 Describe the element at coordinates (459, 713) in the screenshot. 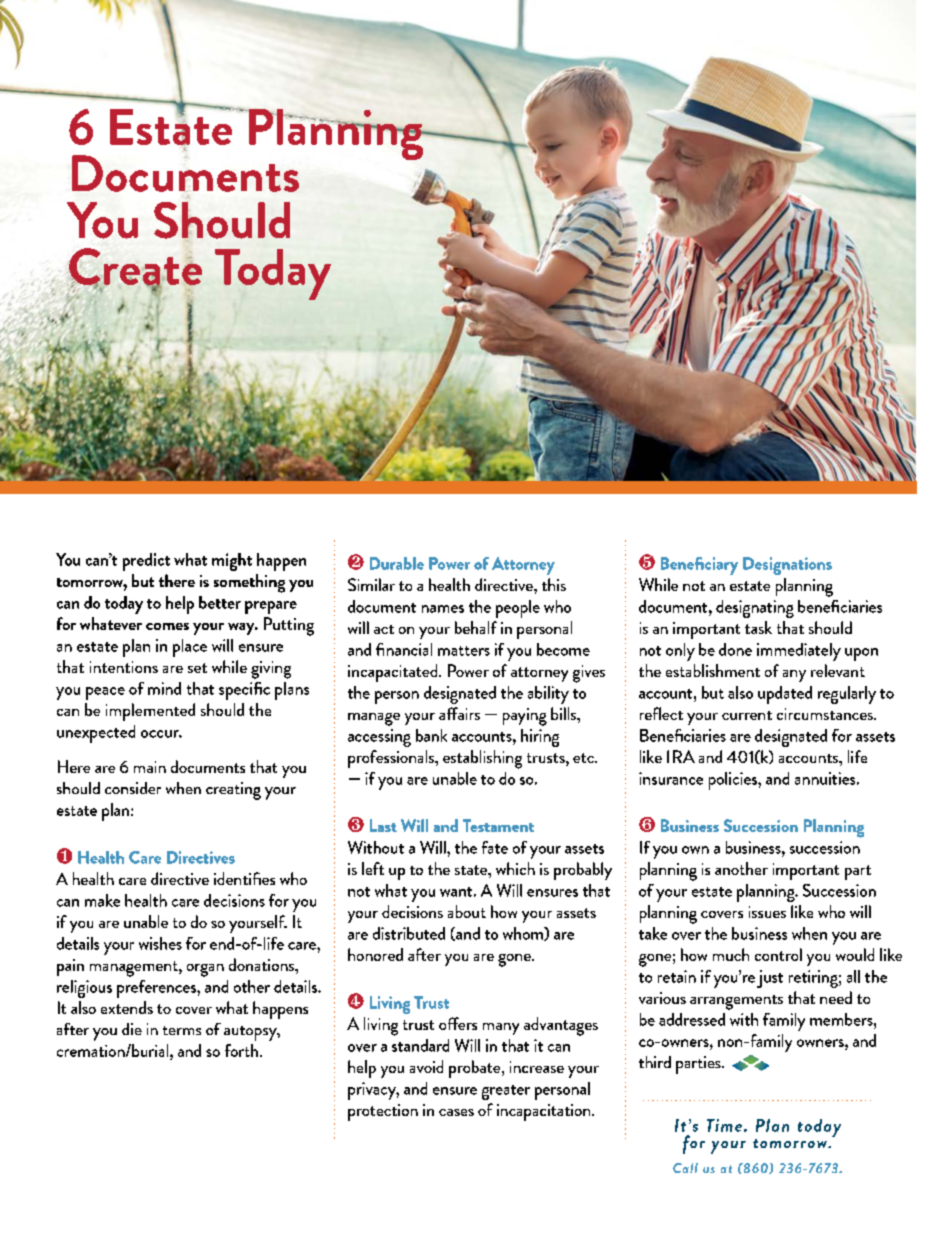

I see `affairs` at that location.
